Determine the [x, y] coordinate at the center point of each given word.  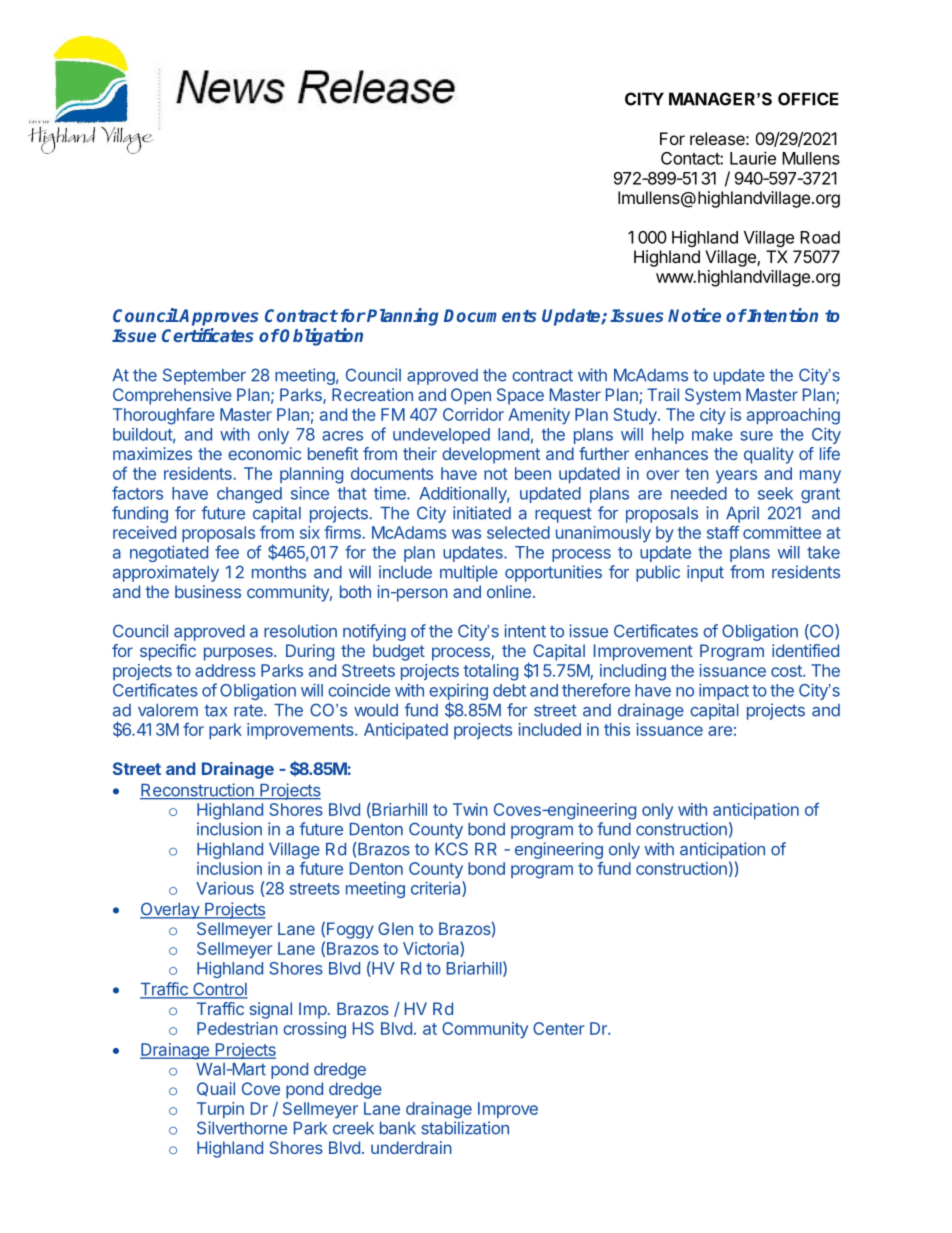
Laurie [753, 158]
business [208, 591]
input [705, 573]
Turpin [220, 1110]
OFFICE [808, 99]
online [509, 591]
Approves [218, 317]
